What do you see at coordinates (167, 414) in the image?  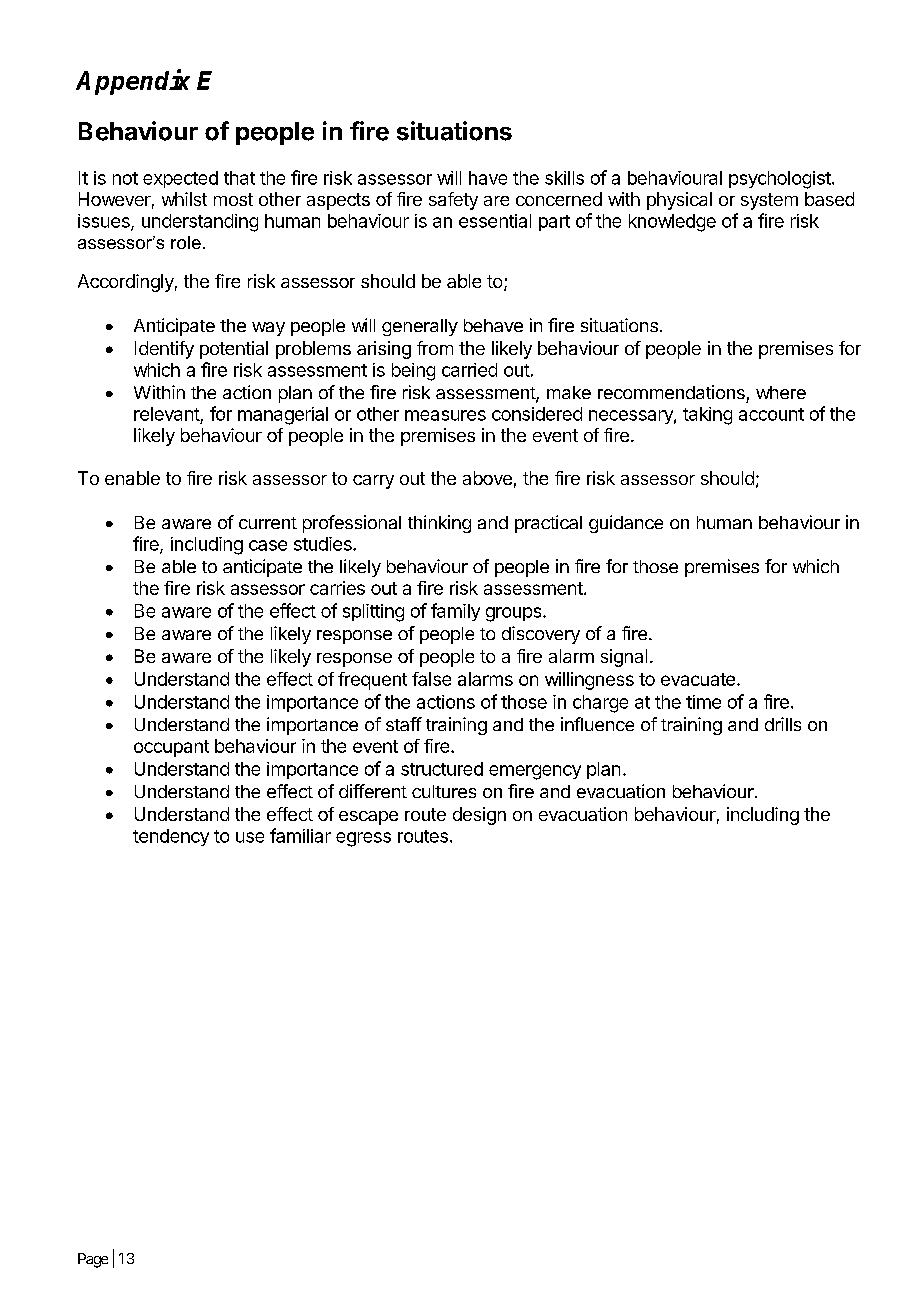 I see `relevant` at bounding box center [167, 414].
